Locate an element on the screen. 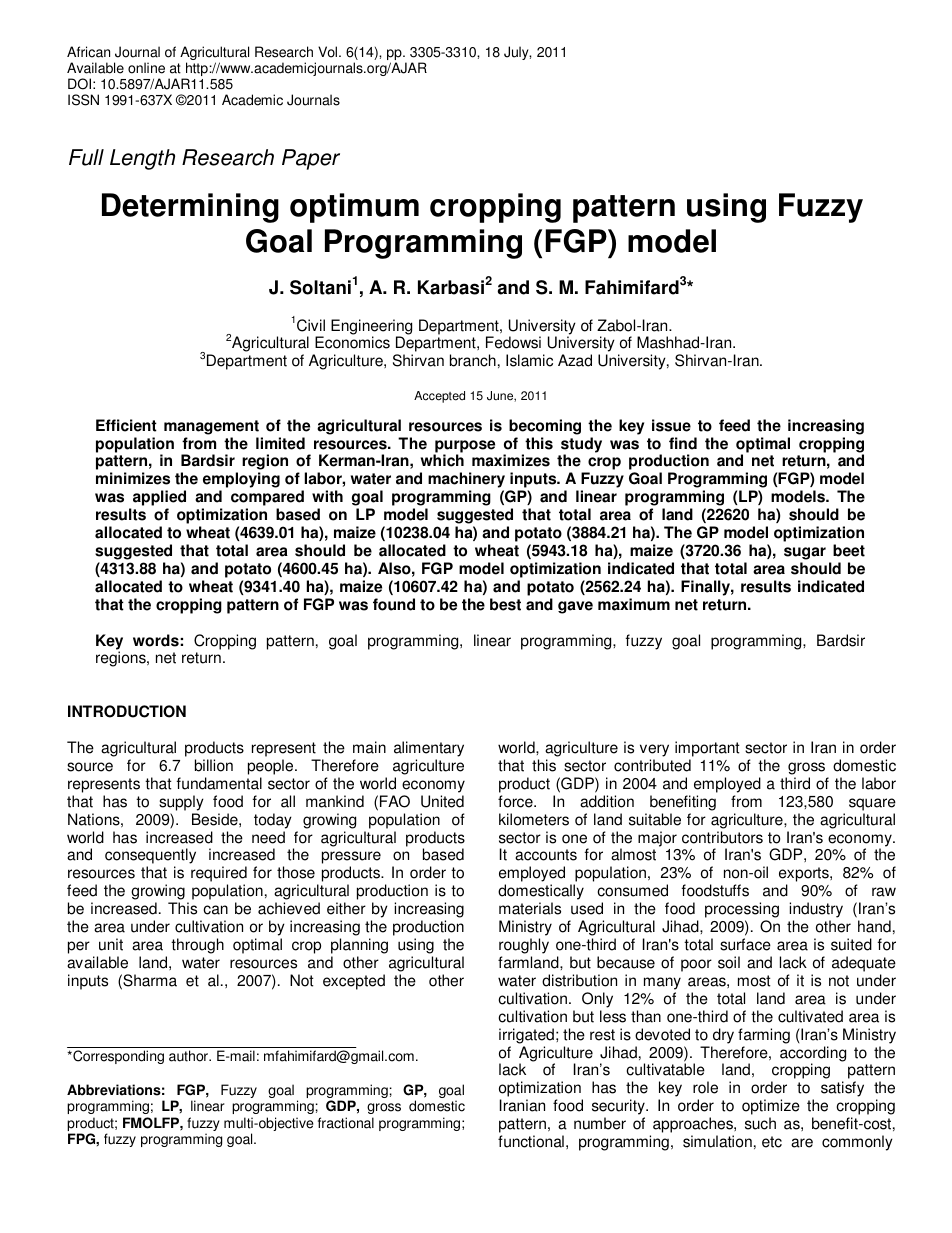 The image size is (952, 1233). author is located at coordinates (189, 1056).
